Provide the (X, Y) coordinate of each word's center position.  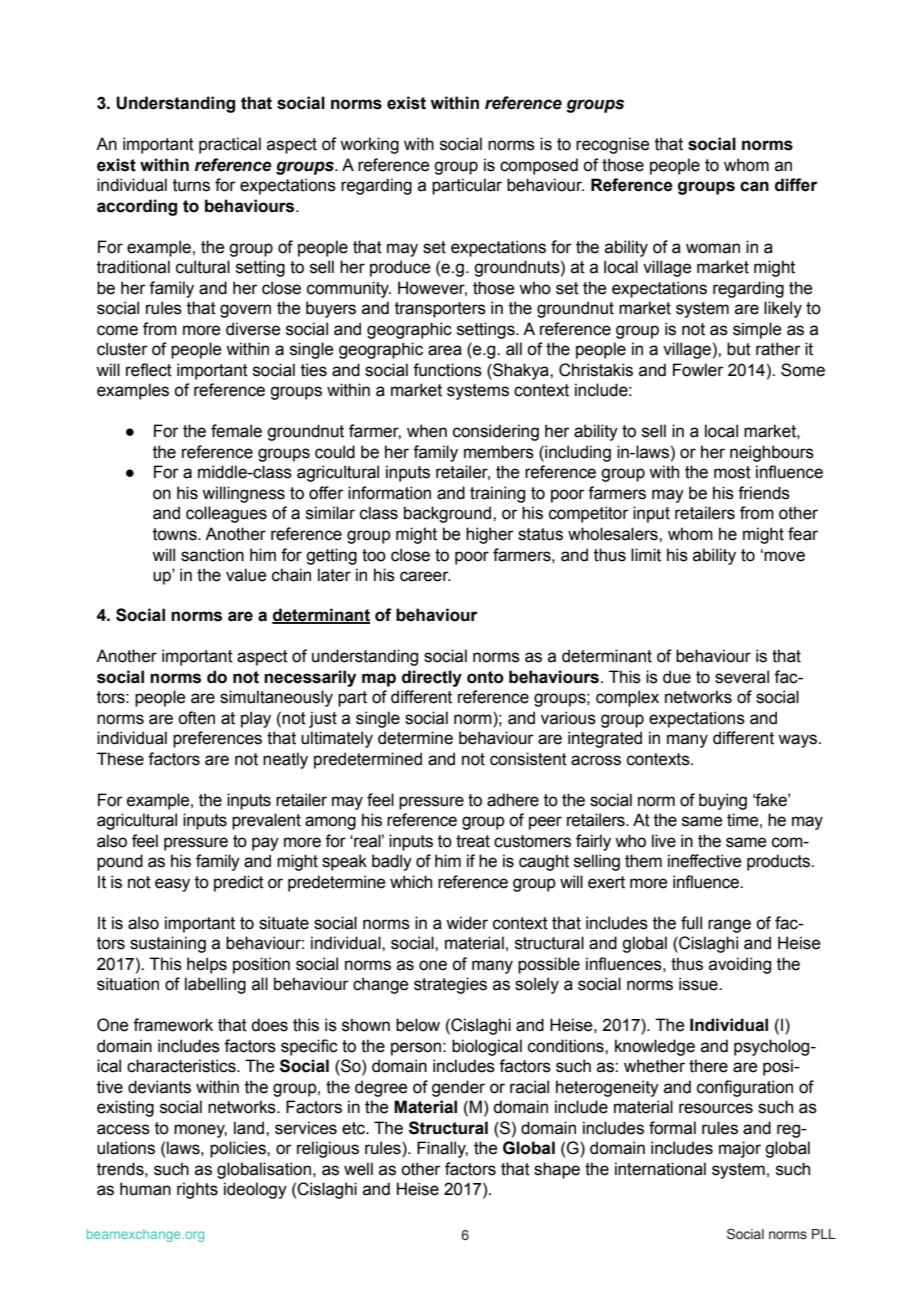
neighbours (772, 453)
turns (191, 185)
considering (496, 432)
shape (557, 1170)
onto (485, 677)
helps (207, 965)
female (236, 431)
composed (539, 166)
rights (197, 1190)
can (754, 186)
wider (467, 923)
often (196, 718)
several (742, 677)
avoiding (740, 965)
